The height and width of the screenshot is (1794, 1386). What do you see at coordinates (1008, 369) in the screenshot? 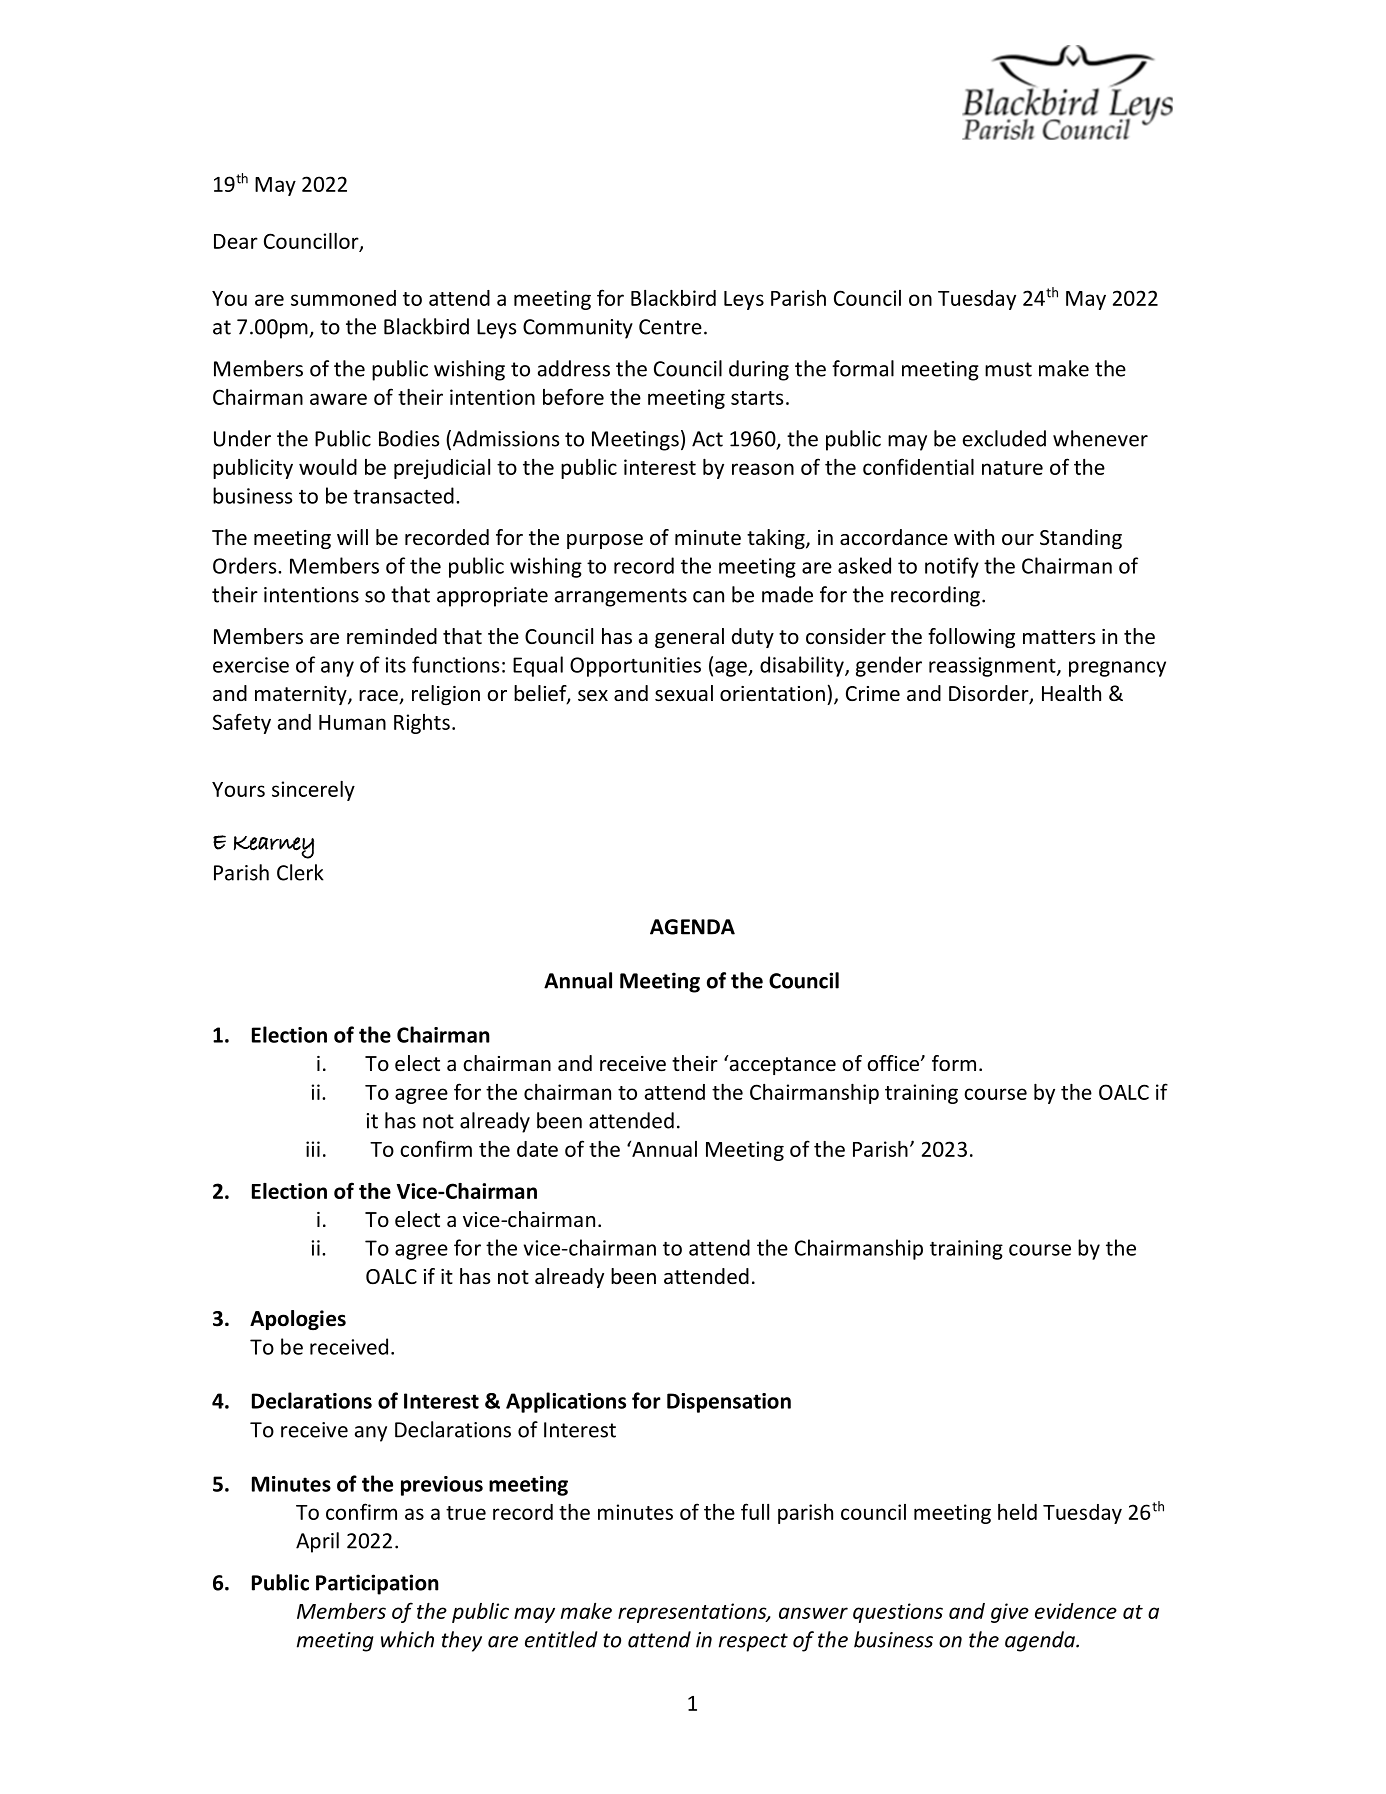
I see `must` at bounding box center [1008, 369].
